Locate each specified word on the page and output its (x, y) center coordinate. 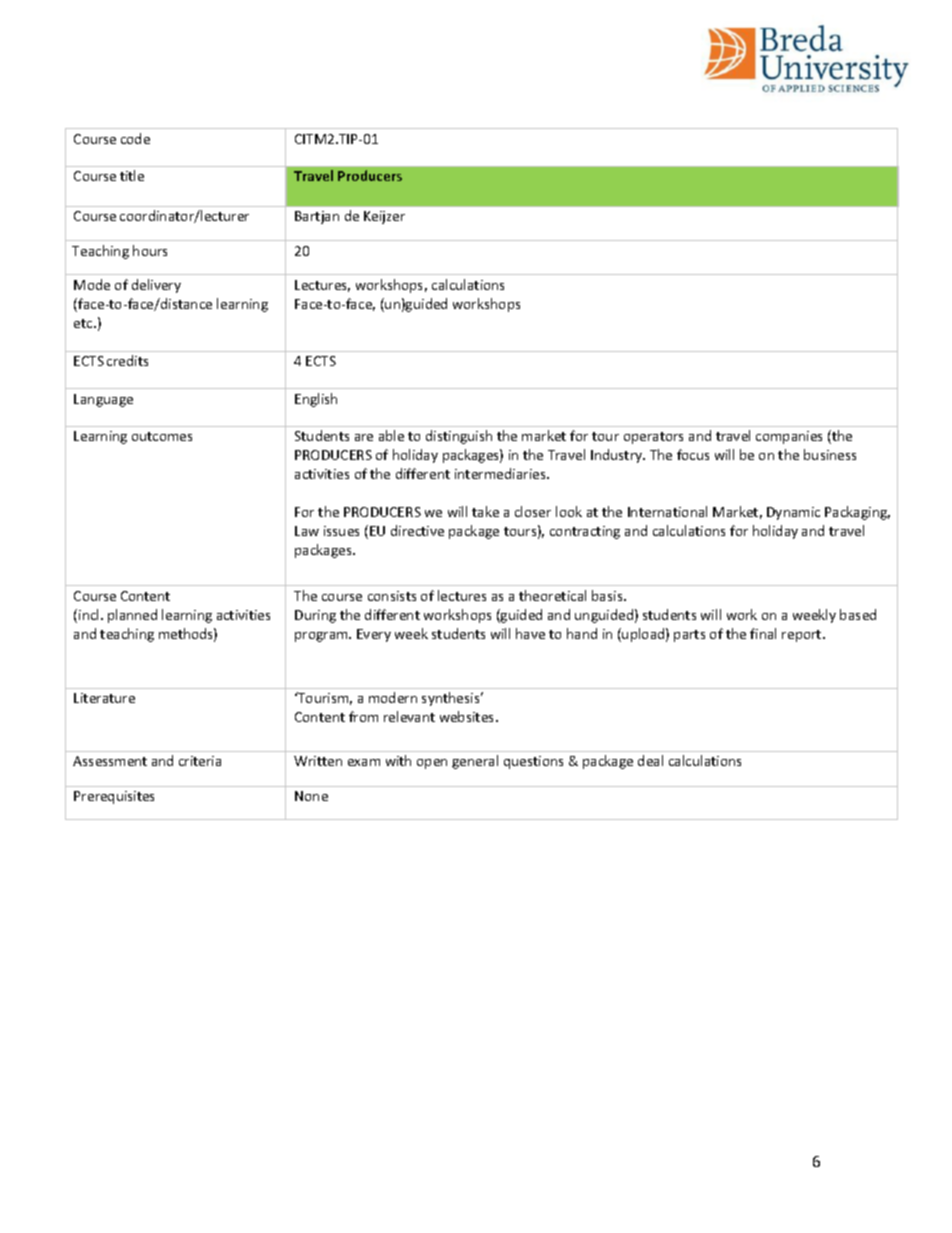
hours (150, 250)
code (135, 138)
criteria (200, 761)
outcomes (162, 436)
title (132, 175)
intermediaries (501, 473)
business (830, 454)
